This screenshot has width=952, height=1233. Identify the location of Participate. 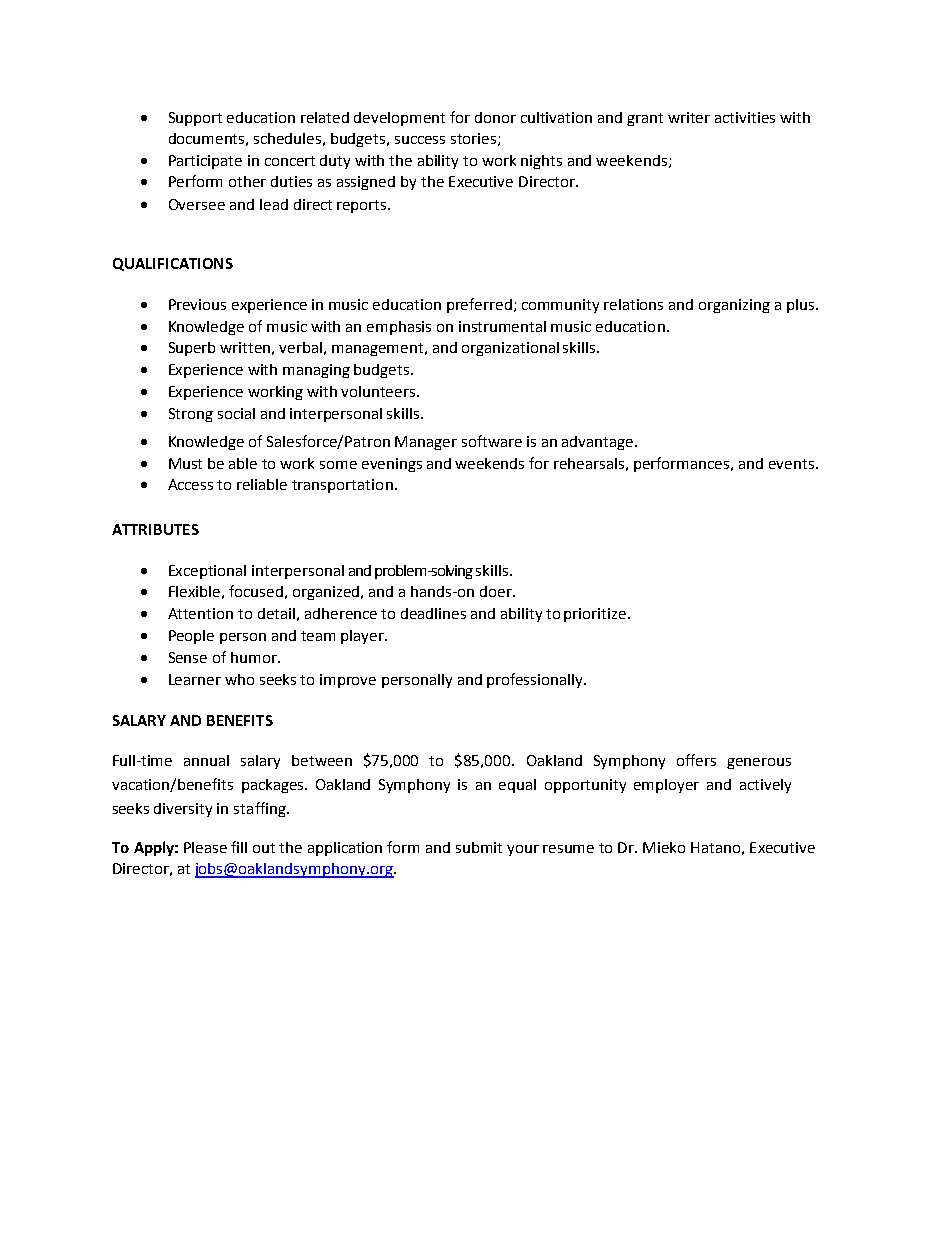
(205, 162).
